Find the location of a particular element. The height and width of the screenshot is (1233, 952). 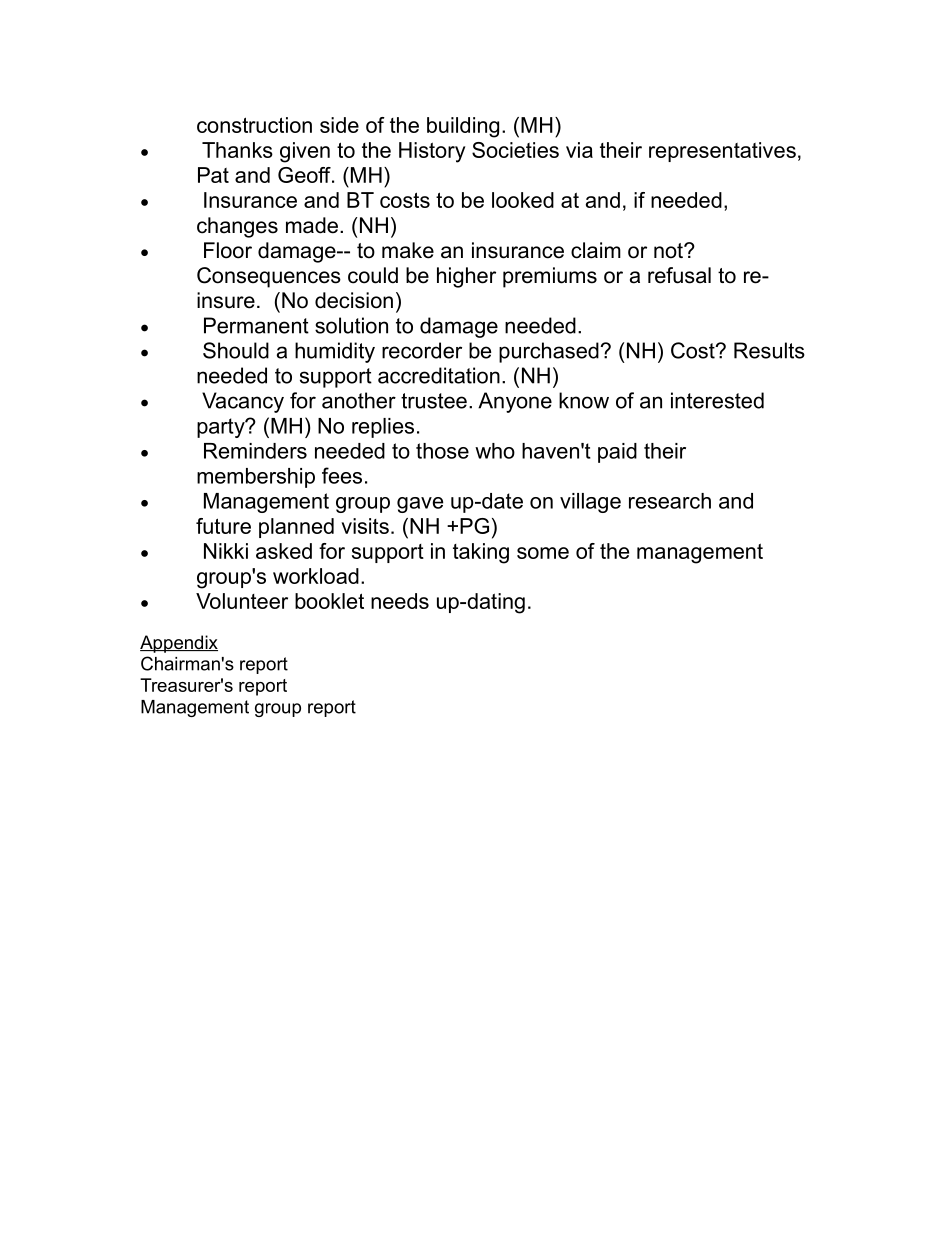

Vacancy is located at coordinates (243, 402).
